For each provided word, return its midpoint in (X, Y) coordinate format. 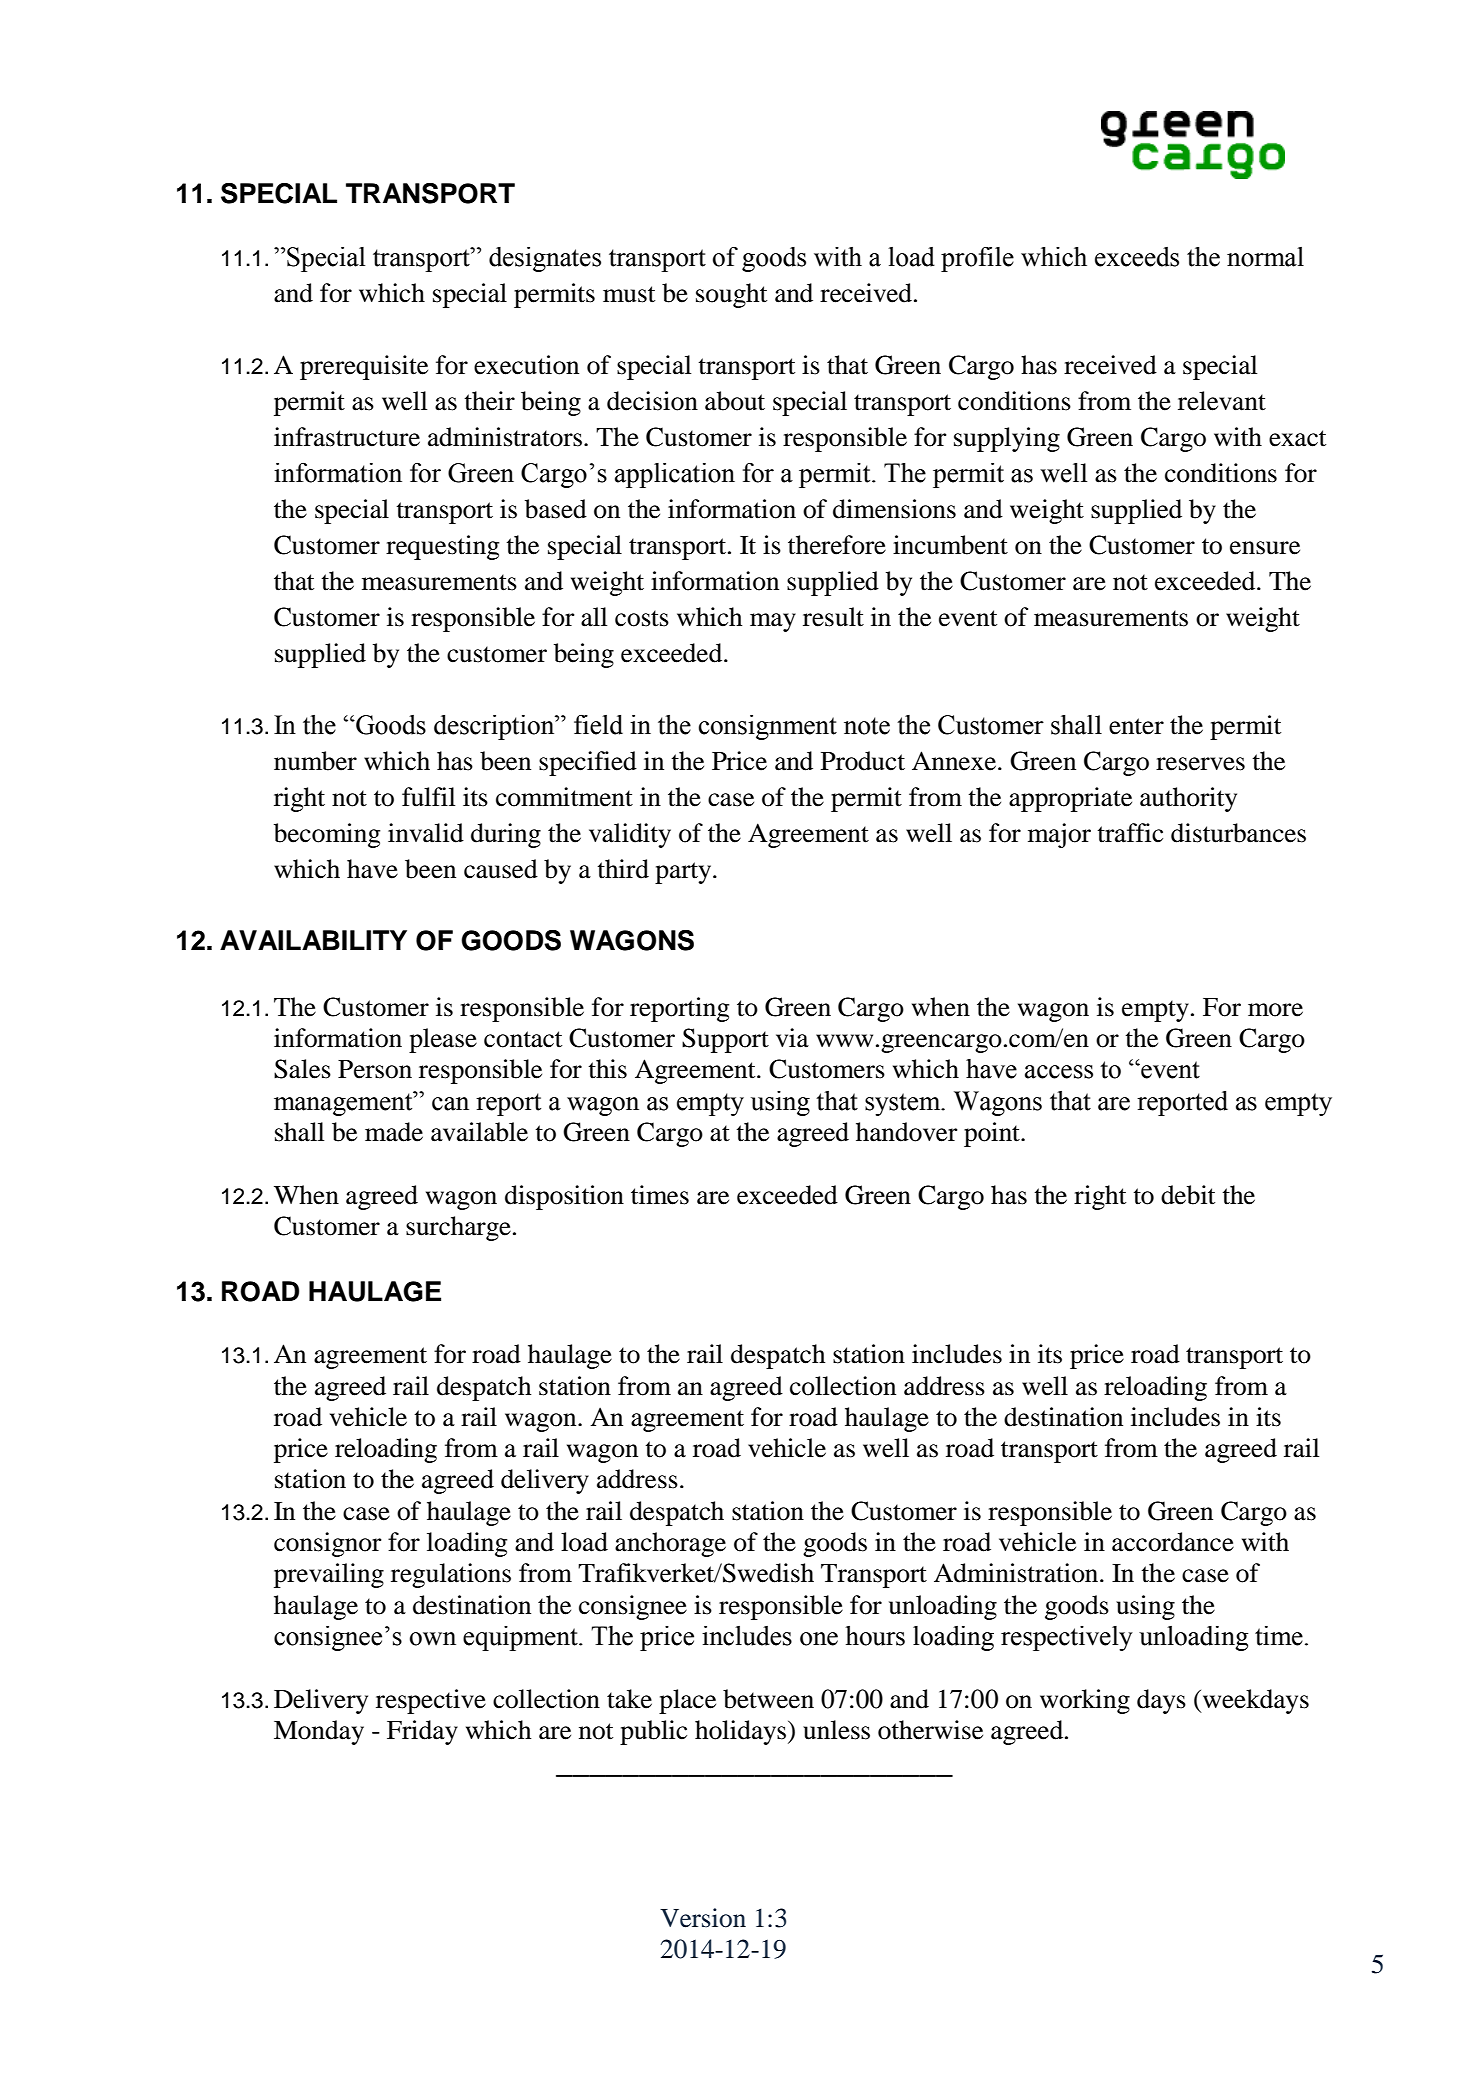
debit (1188, 1195)
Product (863, 761)
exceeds (1137, 257)
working (1085, 1701)
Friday (422, 1732)
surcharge (458, 1228)
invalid (426, 833)
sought (731, 295)
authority (1188, 799)
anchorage (670, 1544)
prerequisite (364, 367)
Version (703, 1918)
